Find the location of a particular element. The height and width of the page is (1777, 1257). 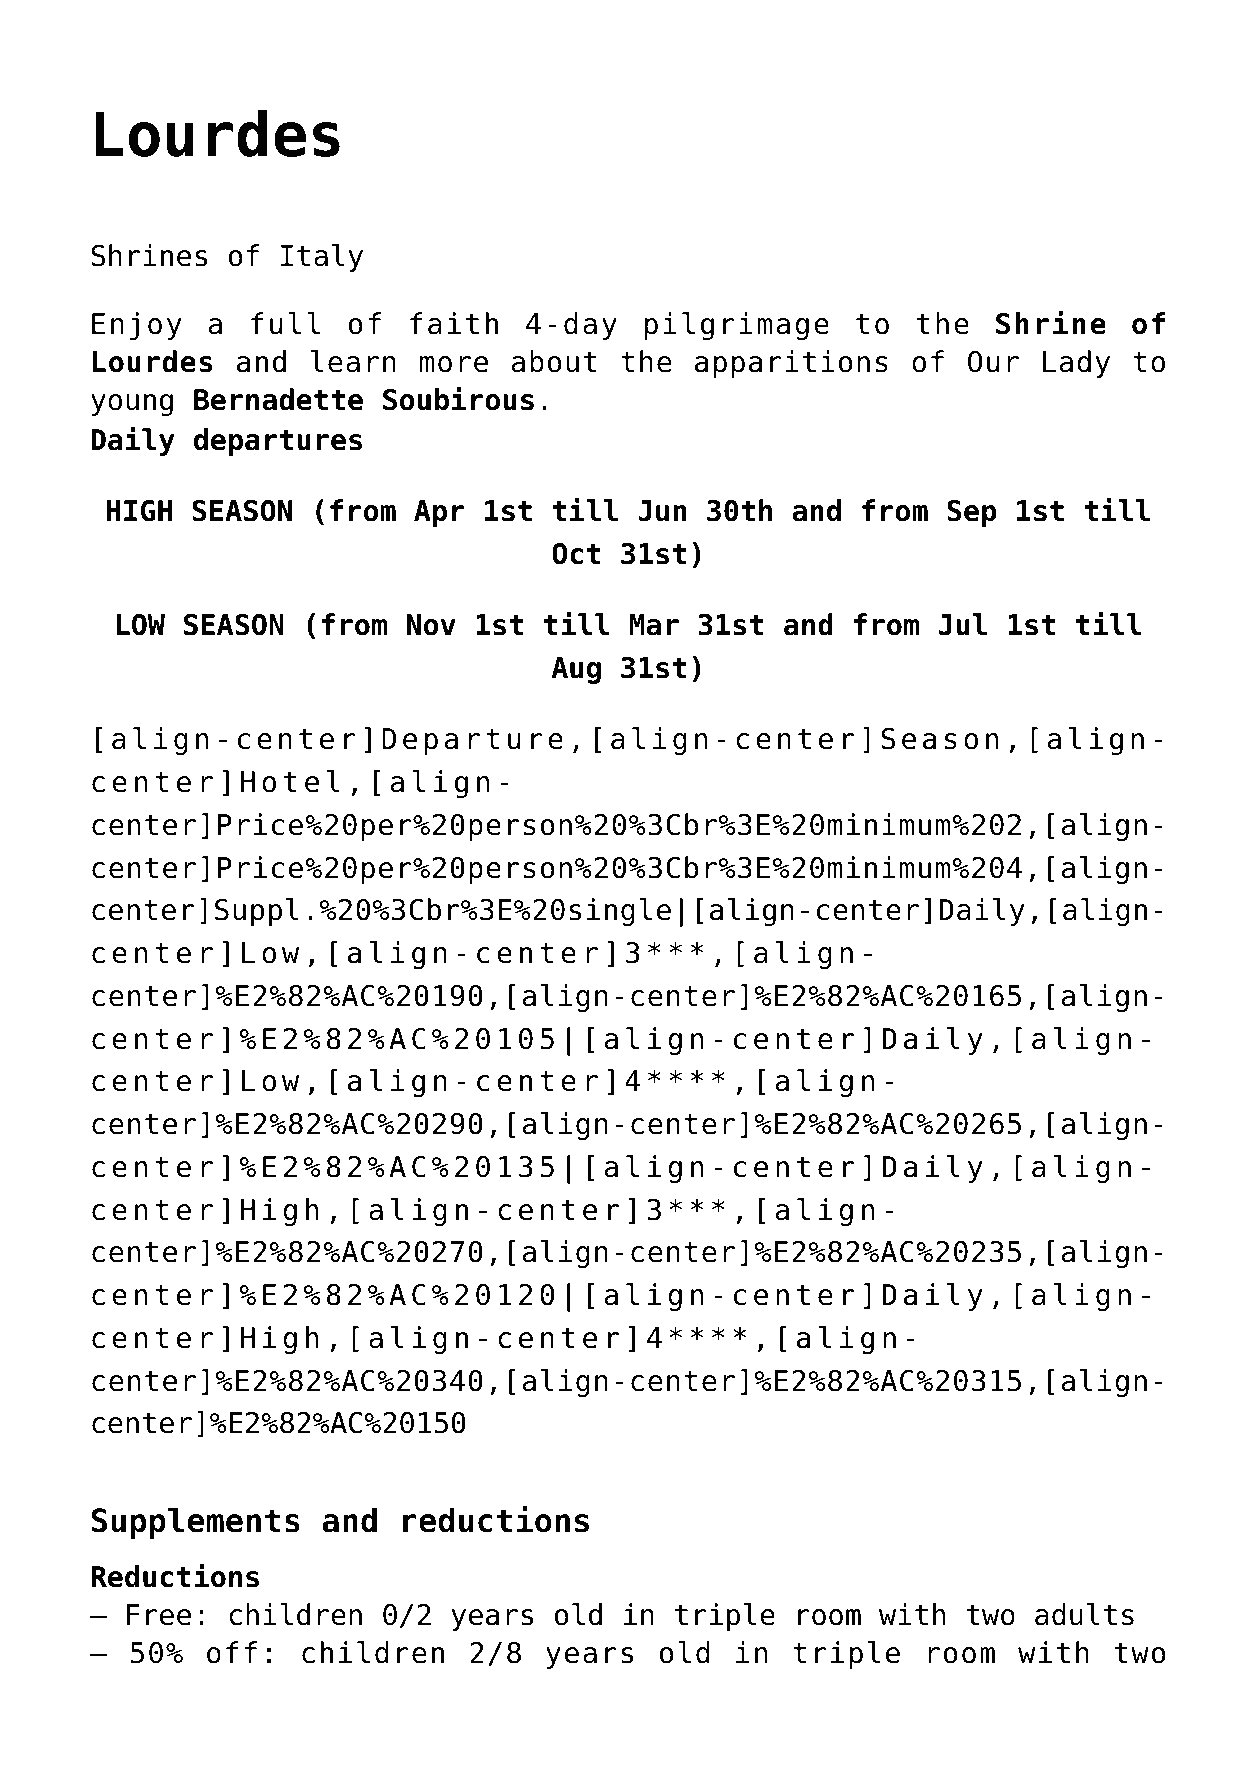

Lady is located at coordinates (1076, 364).
